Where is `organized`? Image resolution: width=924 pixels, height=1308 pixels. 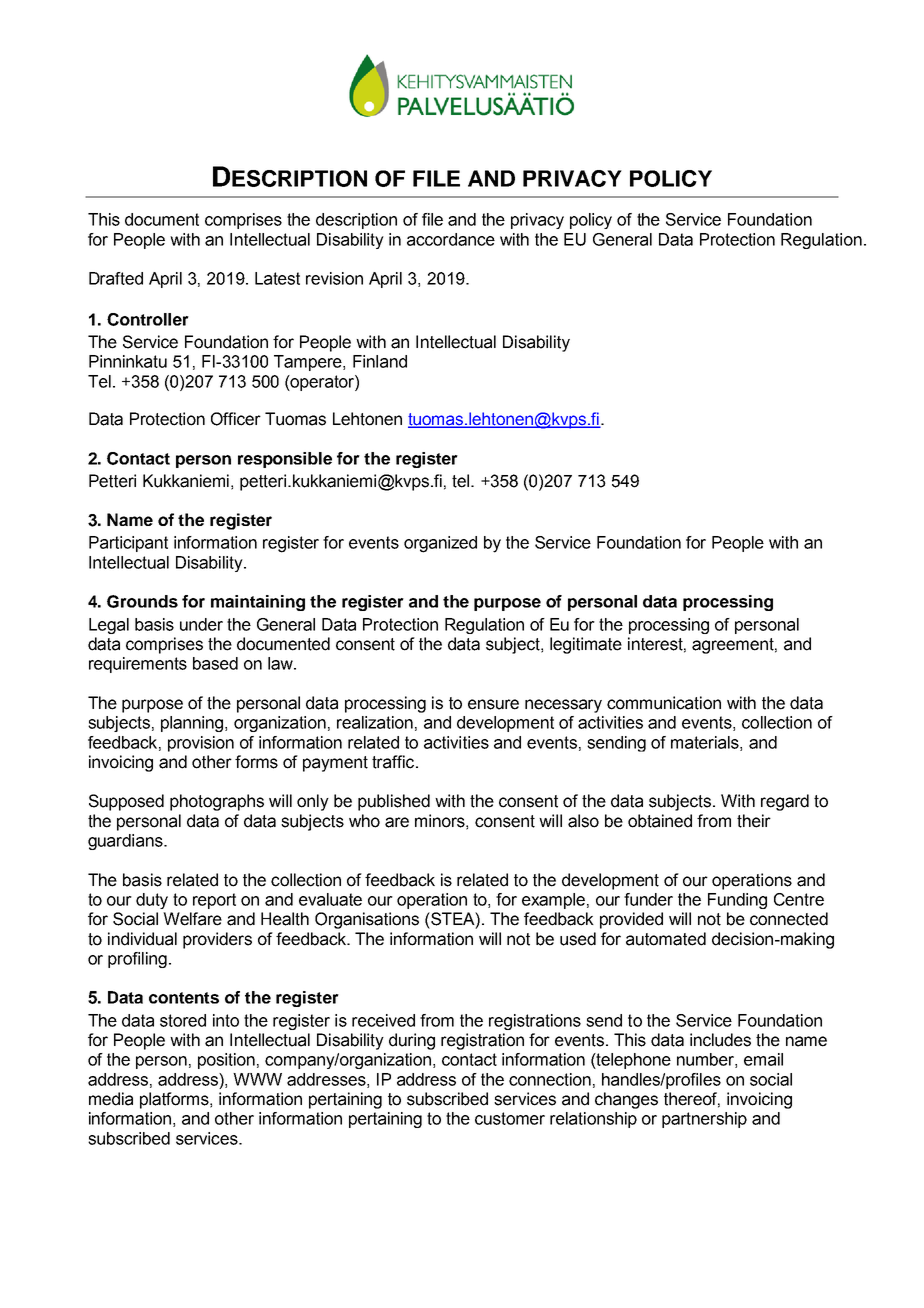 organized is located at coordinates (440, 544).
